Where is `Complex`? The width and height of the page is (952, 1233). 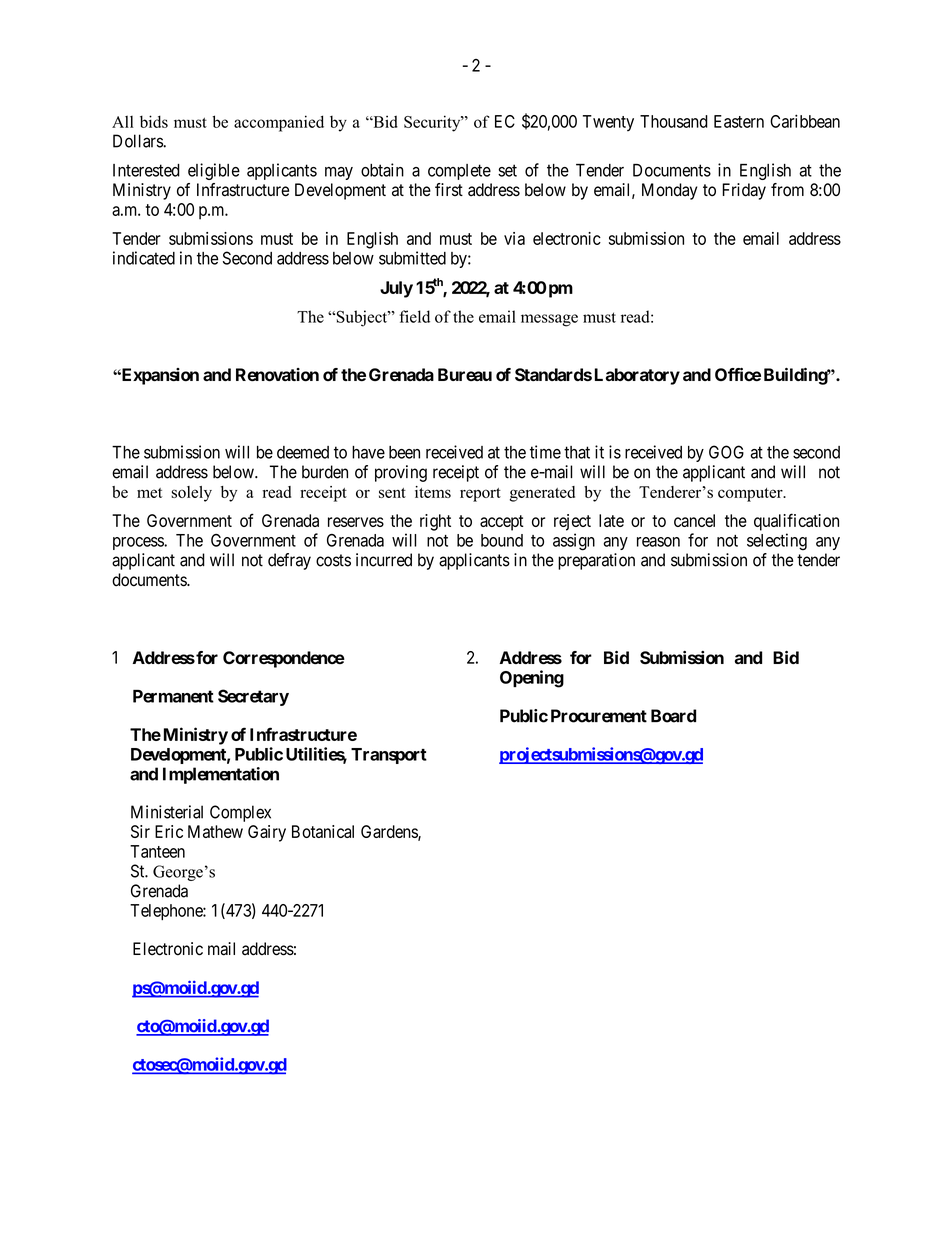 Complex is located at coordinates (240, 813).
